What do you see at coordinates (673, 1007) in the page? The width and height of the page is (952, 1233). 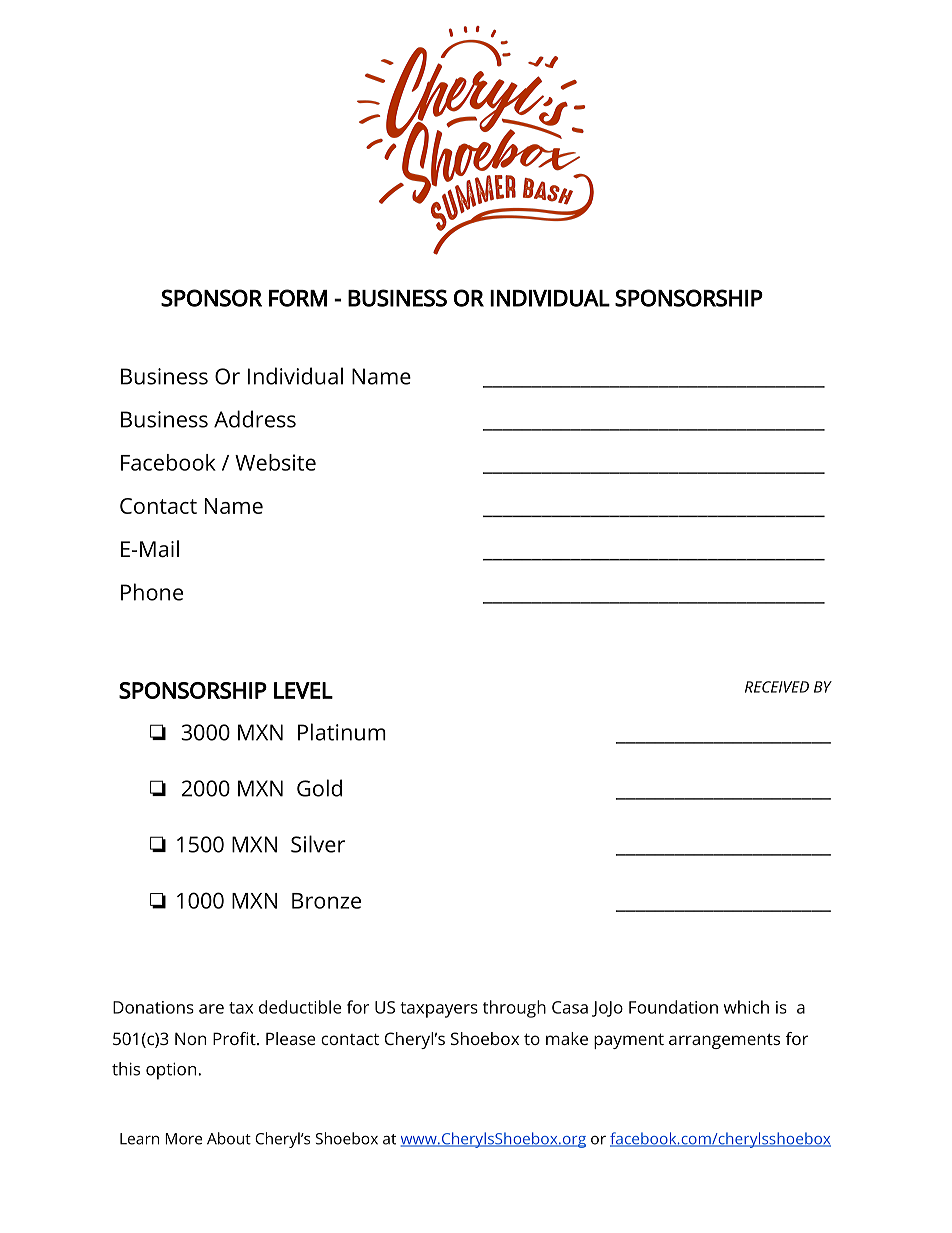 I see `Foundation` at bounding box center [673, 1007].
